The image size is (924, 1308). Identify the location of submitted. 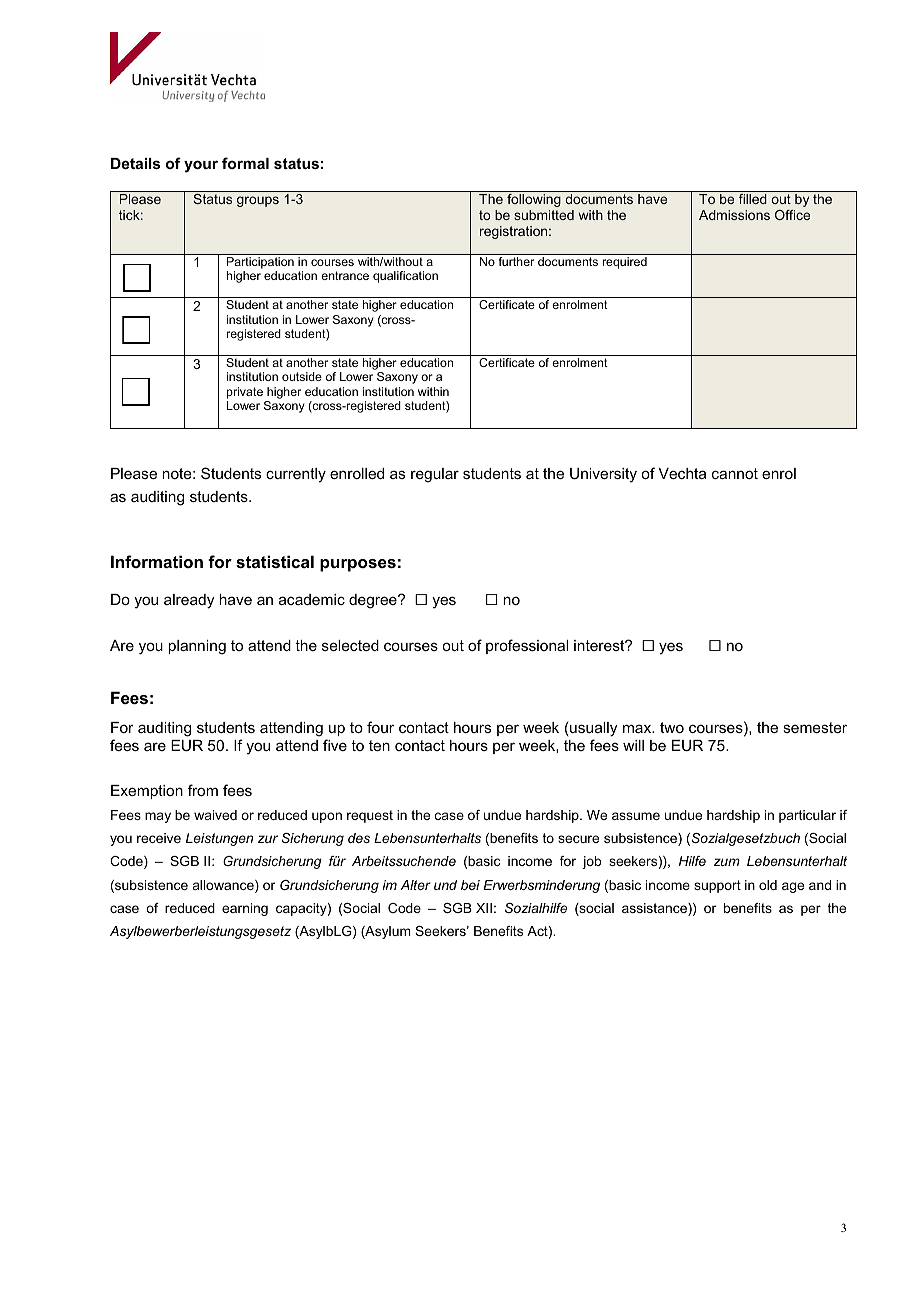
(544, 215).
